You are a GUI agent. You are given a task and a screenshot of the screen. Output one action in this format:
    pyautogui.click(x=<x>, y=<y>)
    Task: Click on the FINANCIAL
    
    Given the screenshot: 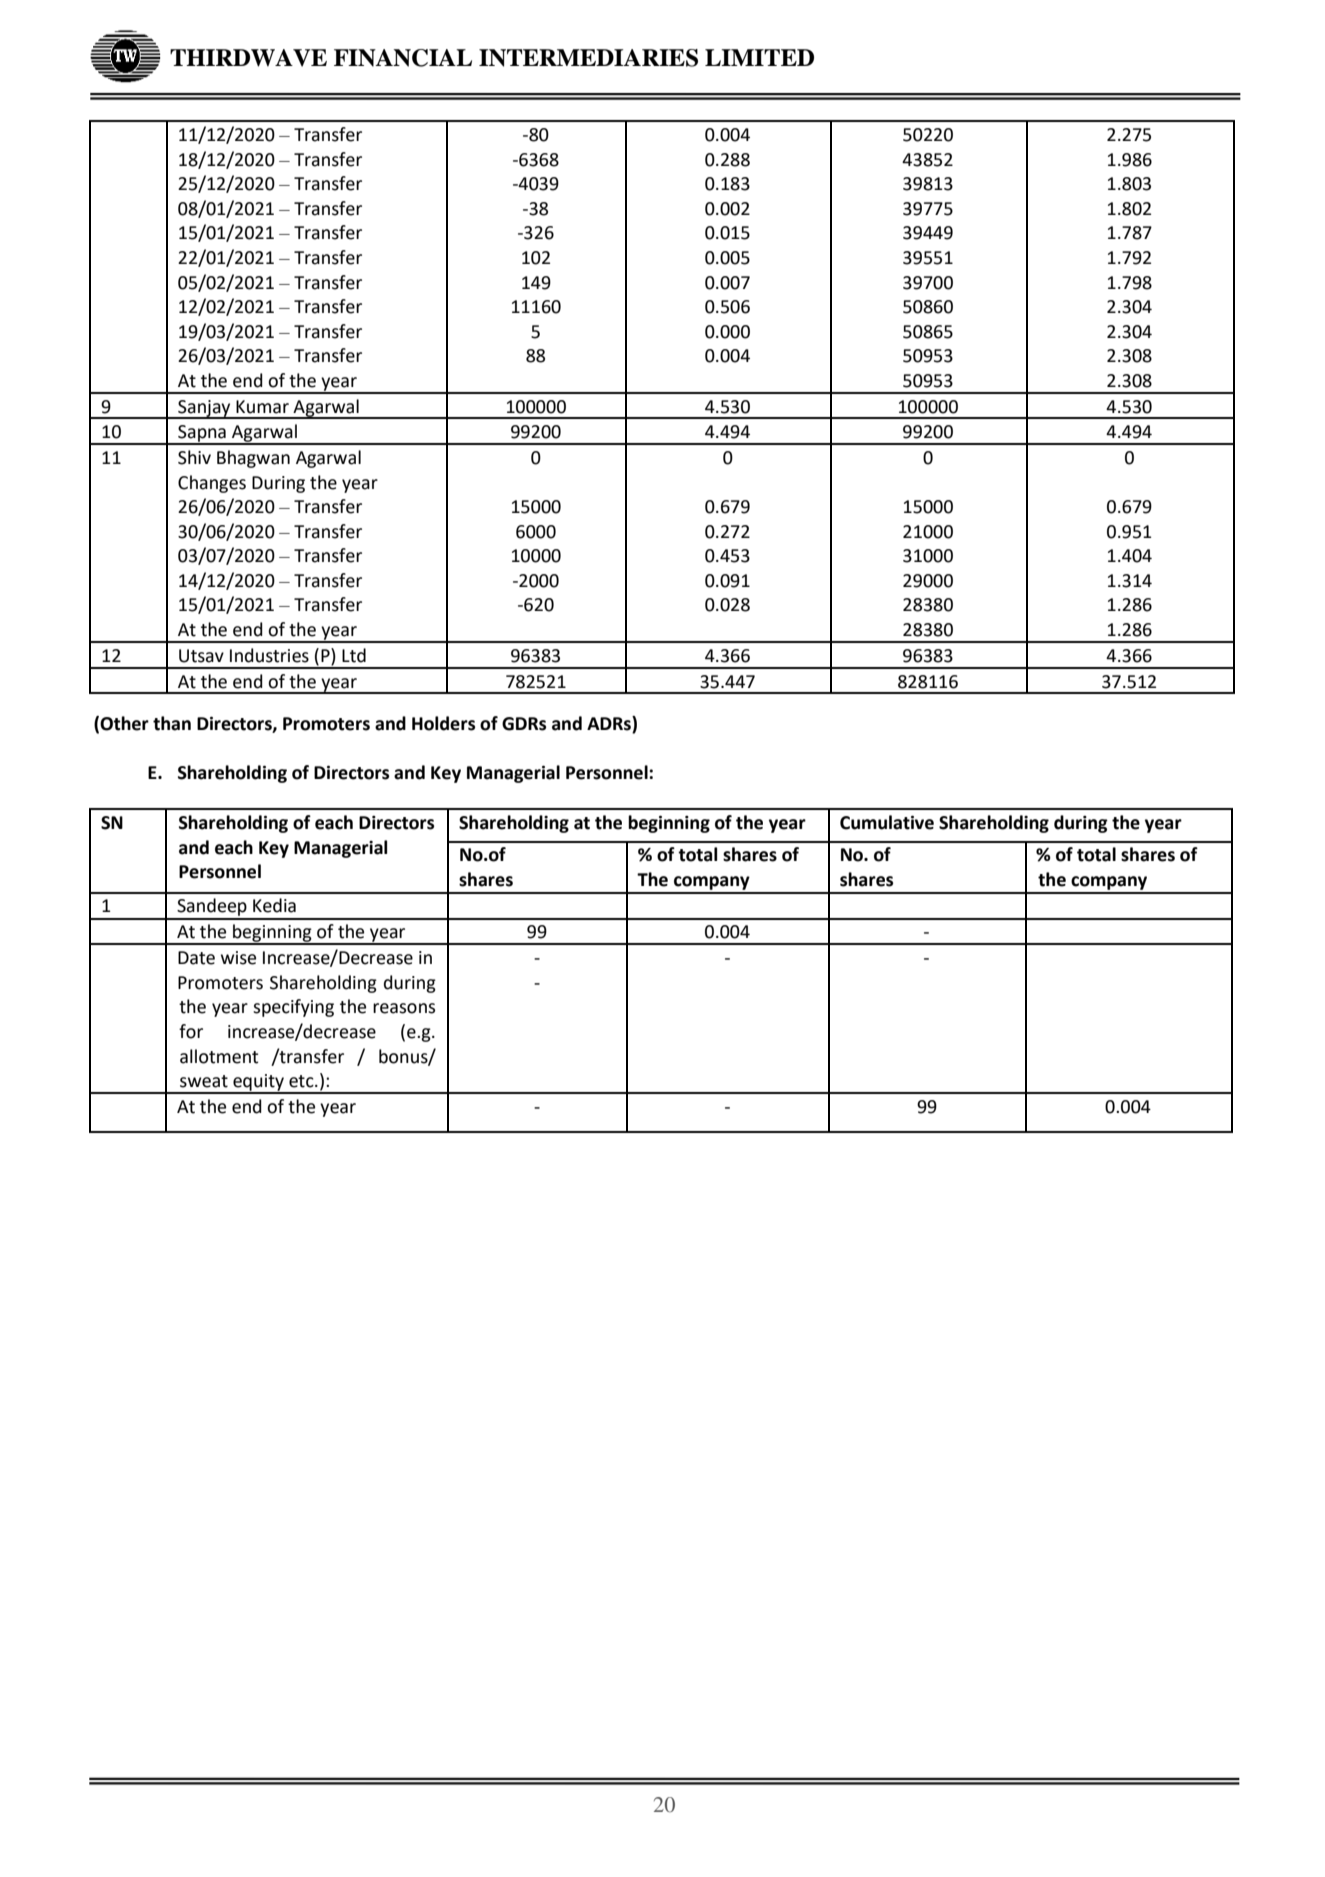 What is the action you would take?
    pyautogui.click(x=403, y=58)
